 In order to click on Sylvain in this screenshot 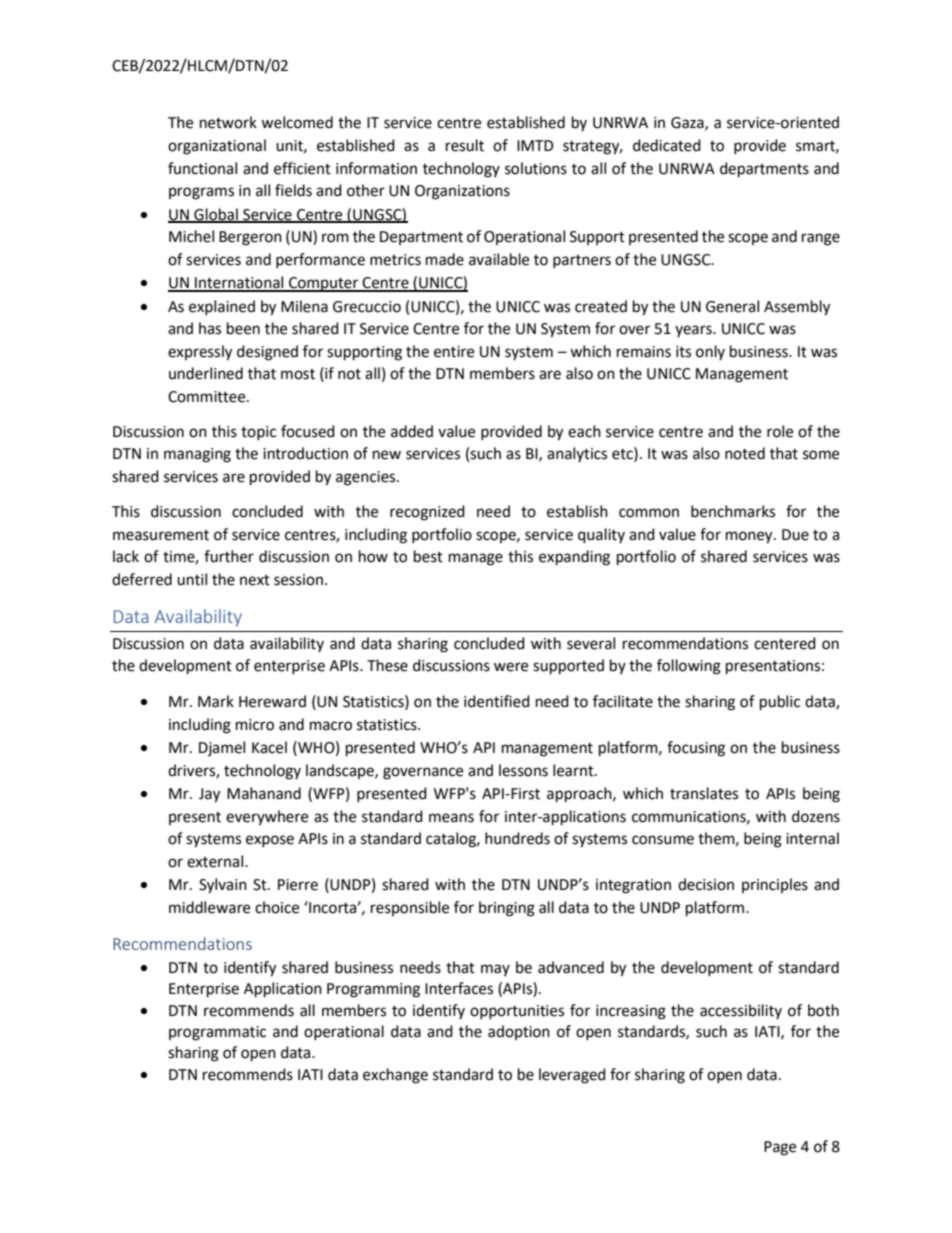, I will do `click(223, 886)`.
